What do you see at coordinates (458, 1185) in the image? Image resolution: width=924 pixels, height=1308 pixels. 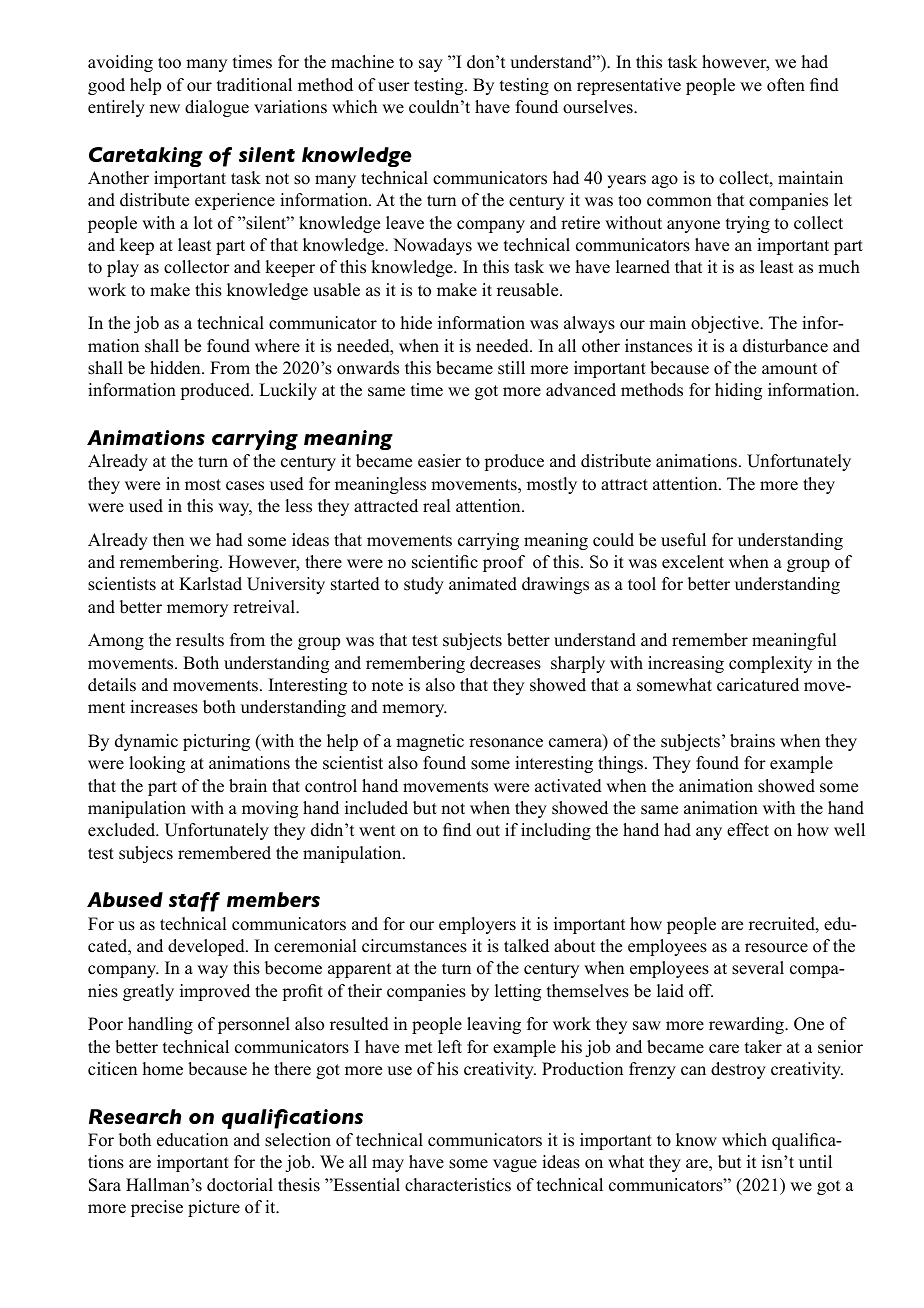 I see `characteristics` at bounding box center [458, 1185].
